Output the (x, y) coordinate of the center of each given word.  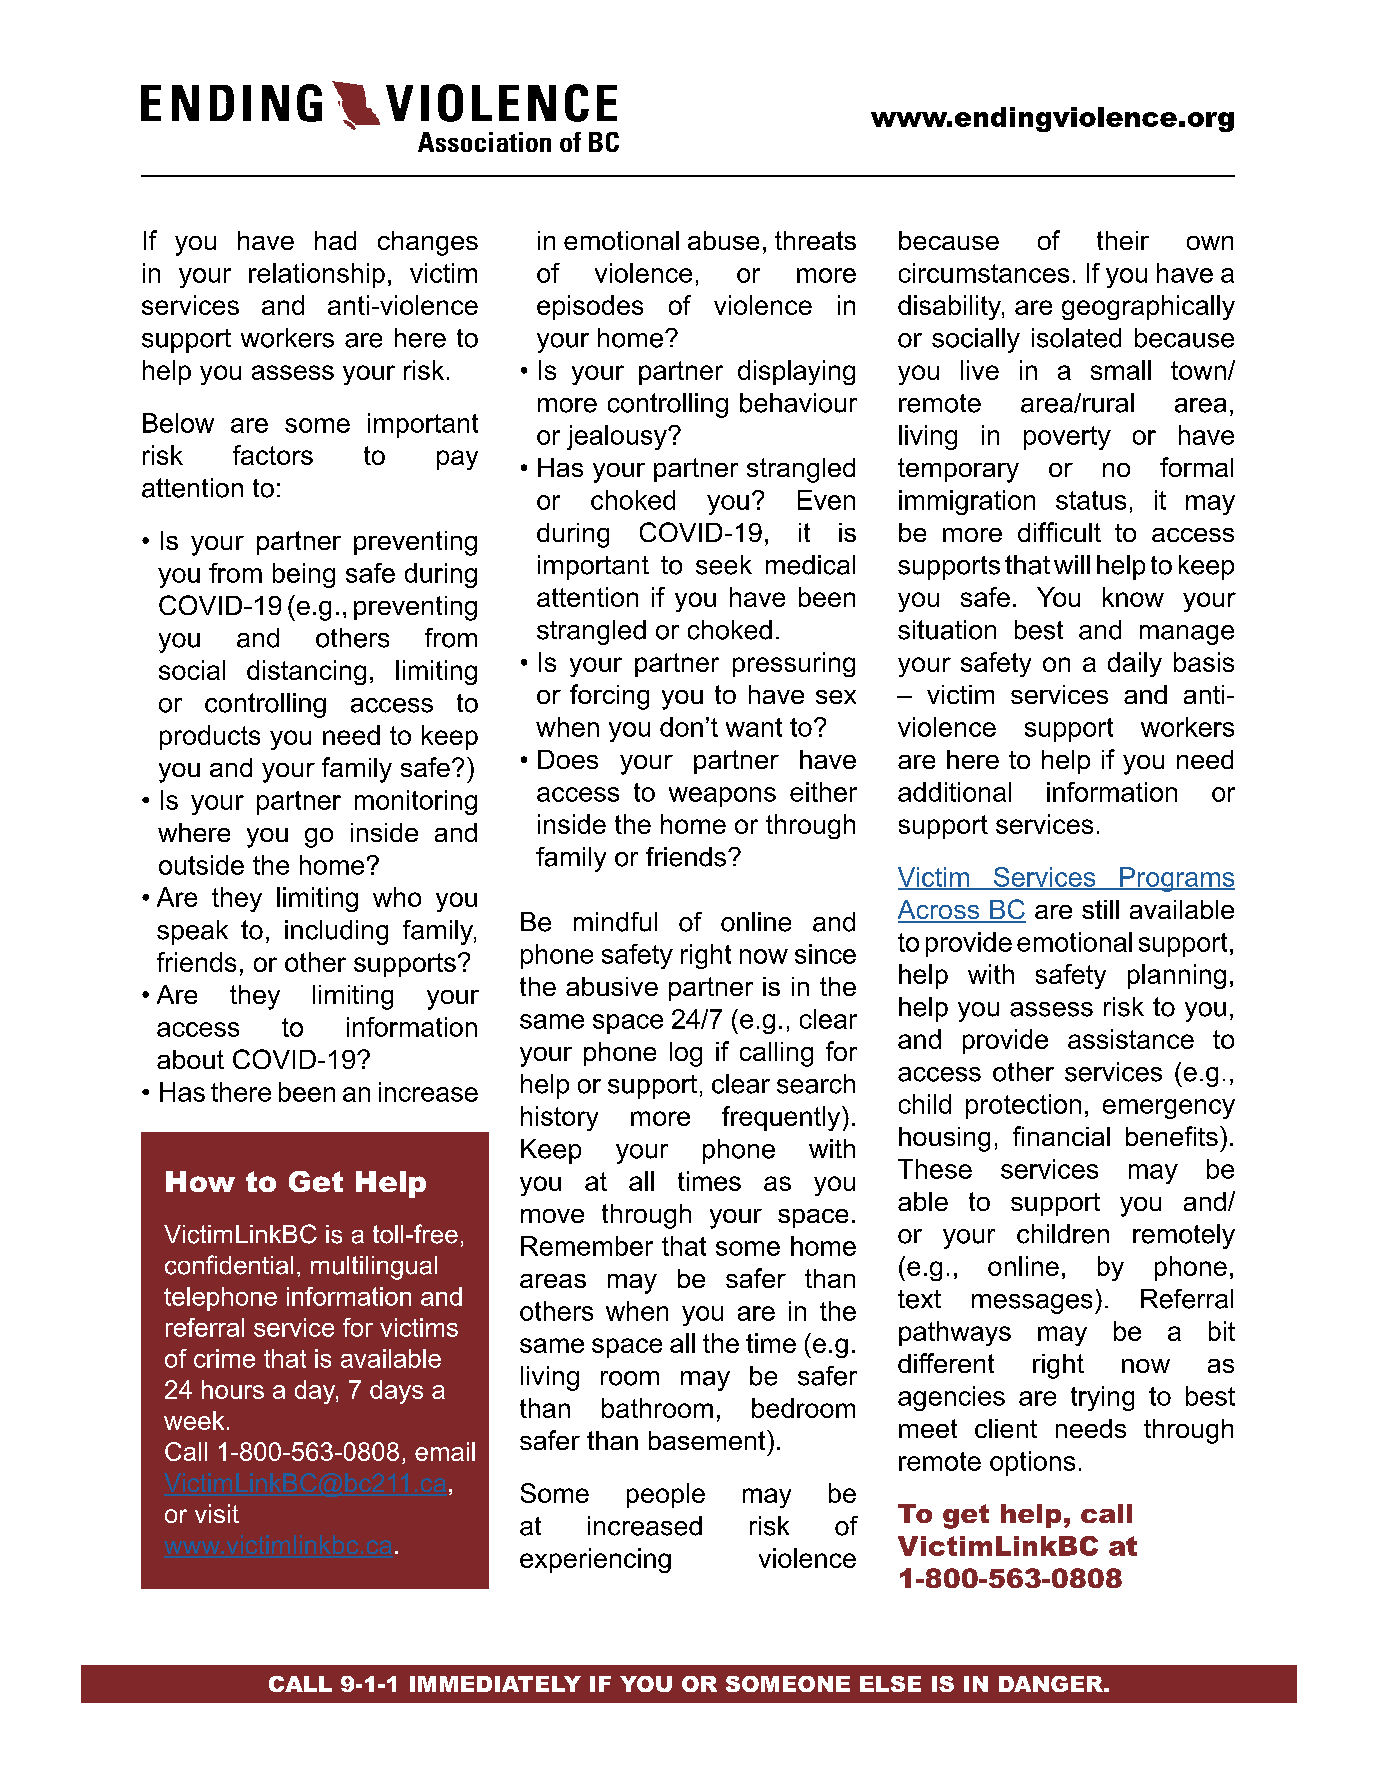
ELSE (890, 1684)
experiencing (595, 1560)
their (1123, 240)
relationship (317, 275)
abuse (723, 240)
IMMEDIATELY (495, 1684)
